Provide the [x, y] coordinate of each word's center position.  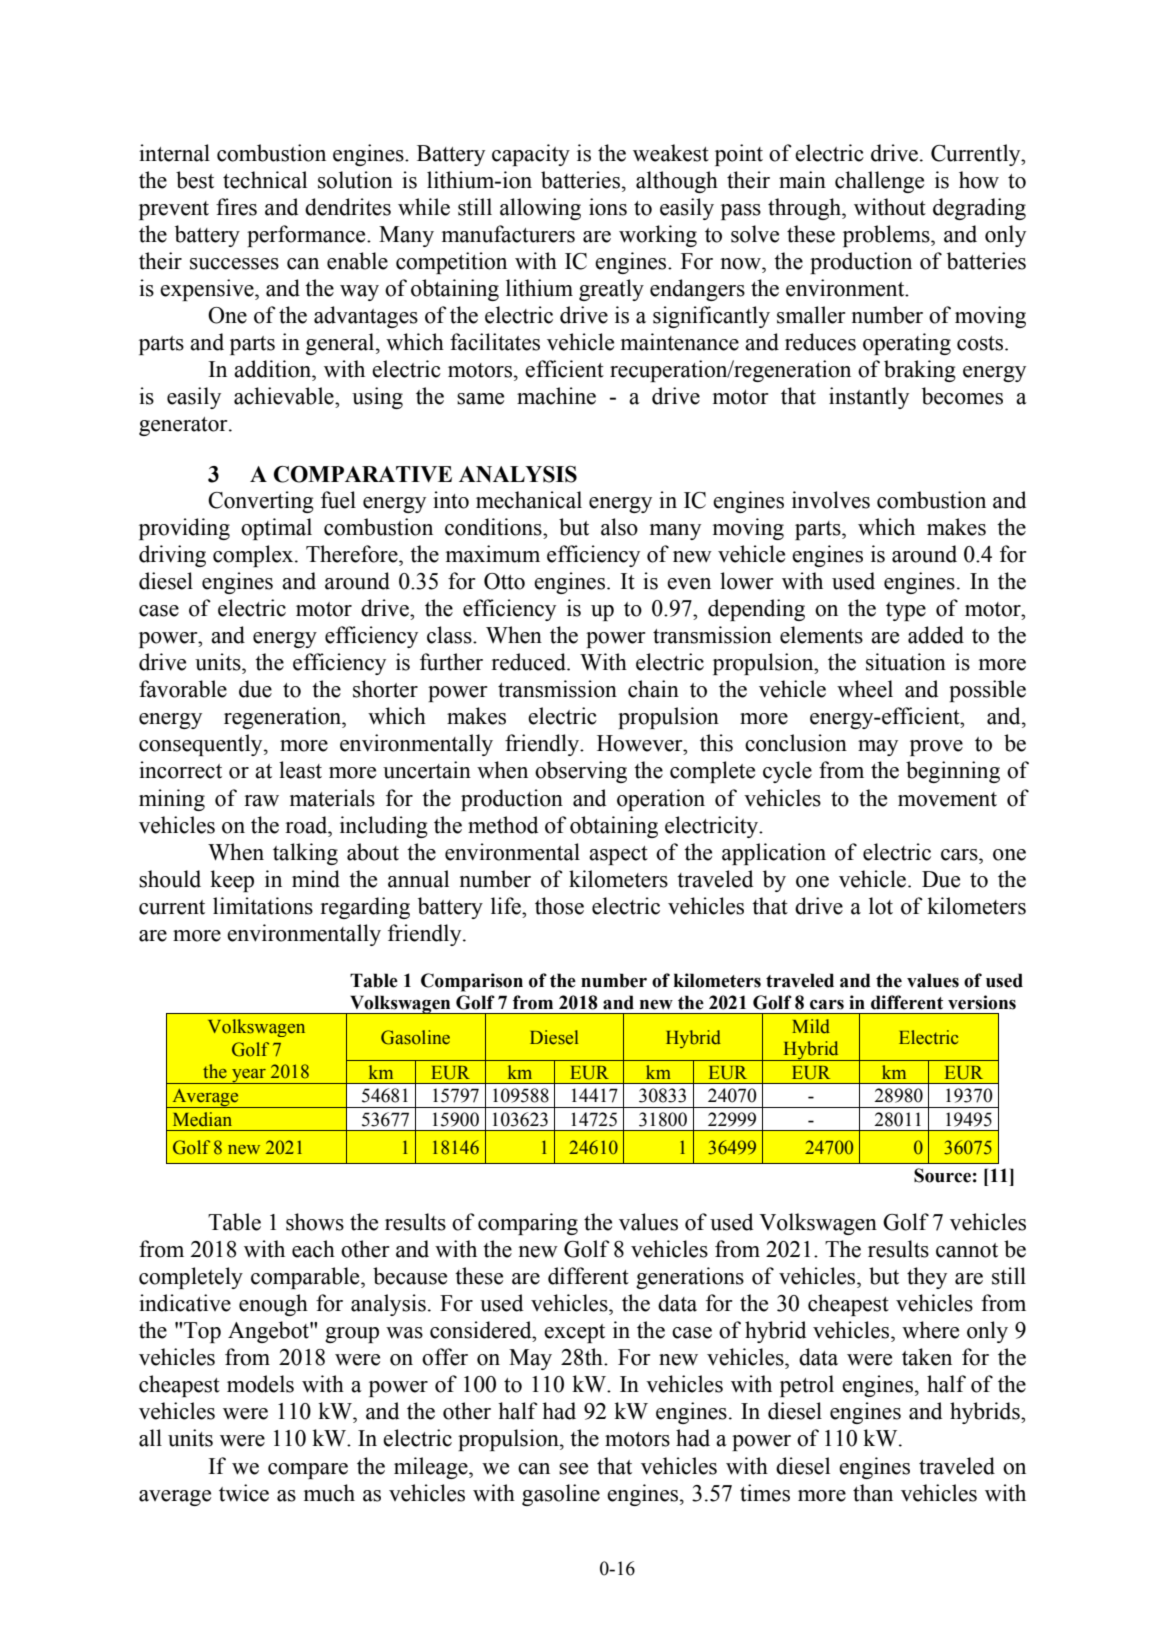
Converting [261, 502]
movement [947, 799]
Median [202, 1119]
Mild [811, 1026]
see [573, 1469]
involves [831, 500]
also [619, 527]
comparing [528, 1224]
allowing [540, 209]
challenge [879, 182]
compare [308, 1471]
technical [265, 180]
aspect [618, 855]
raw [261, 801]
